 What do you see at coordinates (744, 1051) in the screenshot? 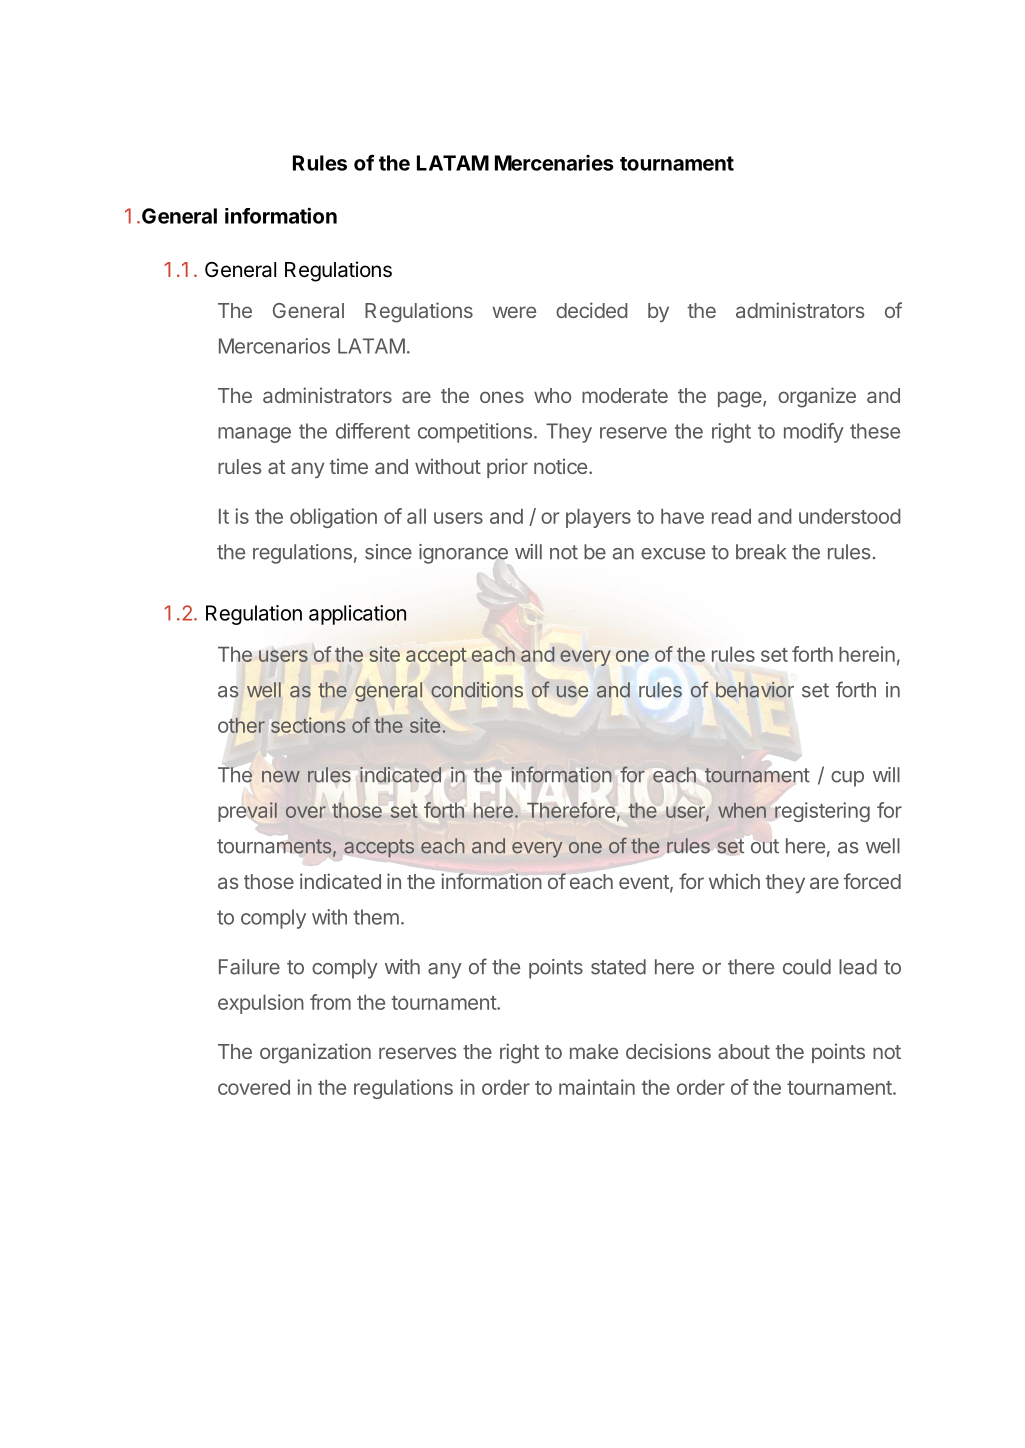
I see `about` at bounding box center [744, 1051].
